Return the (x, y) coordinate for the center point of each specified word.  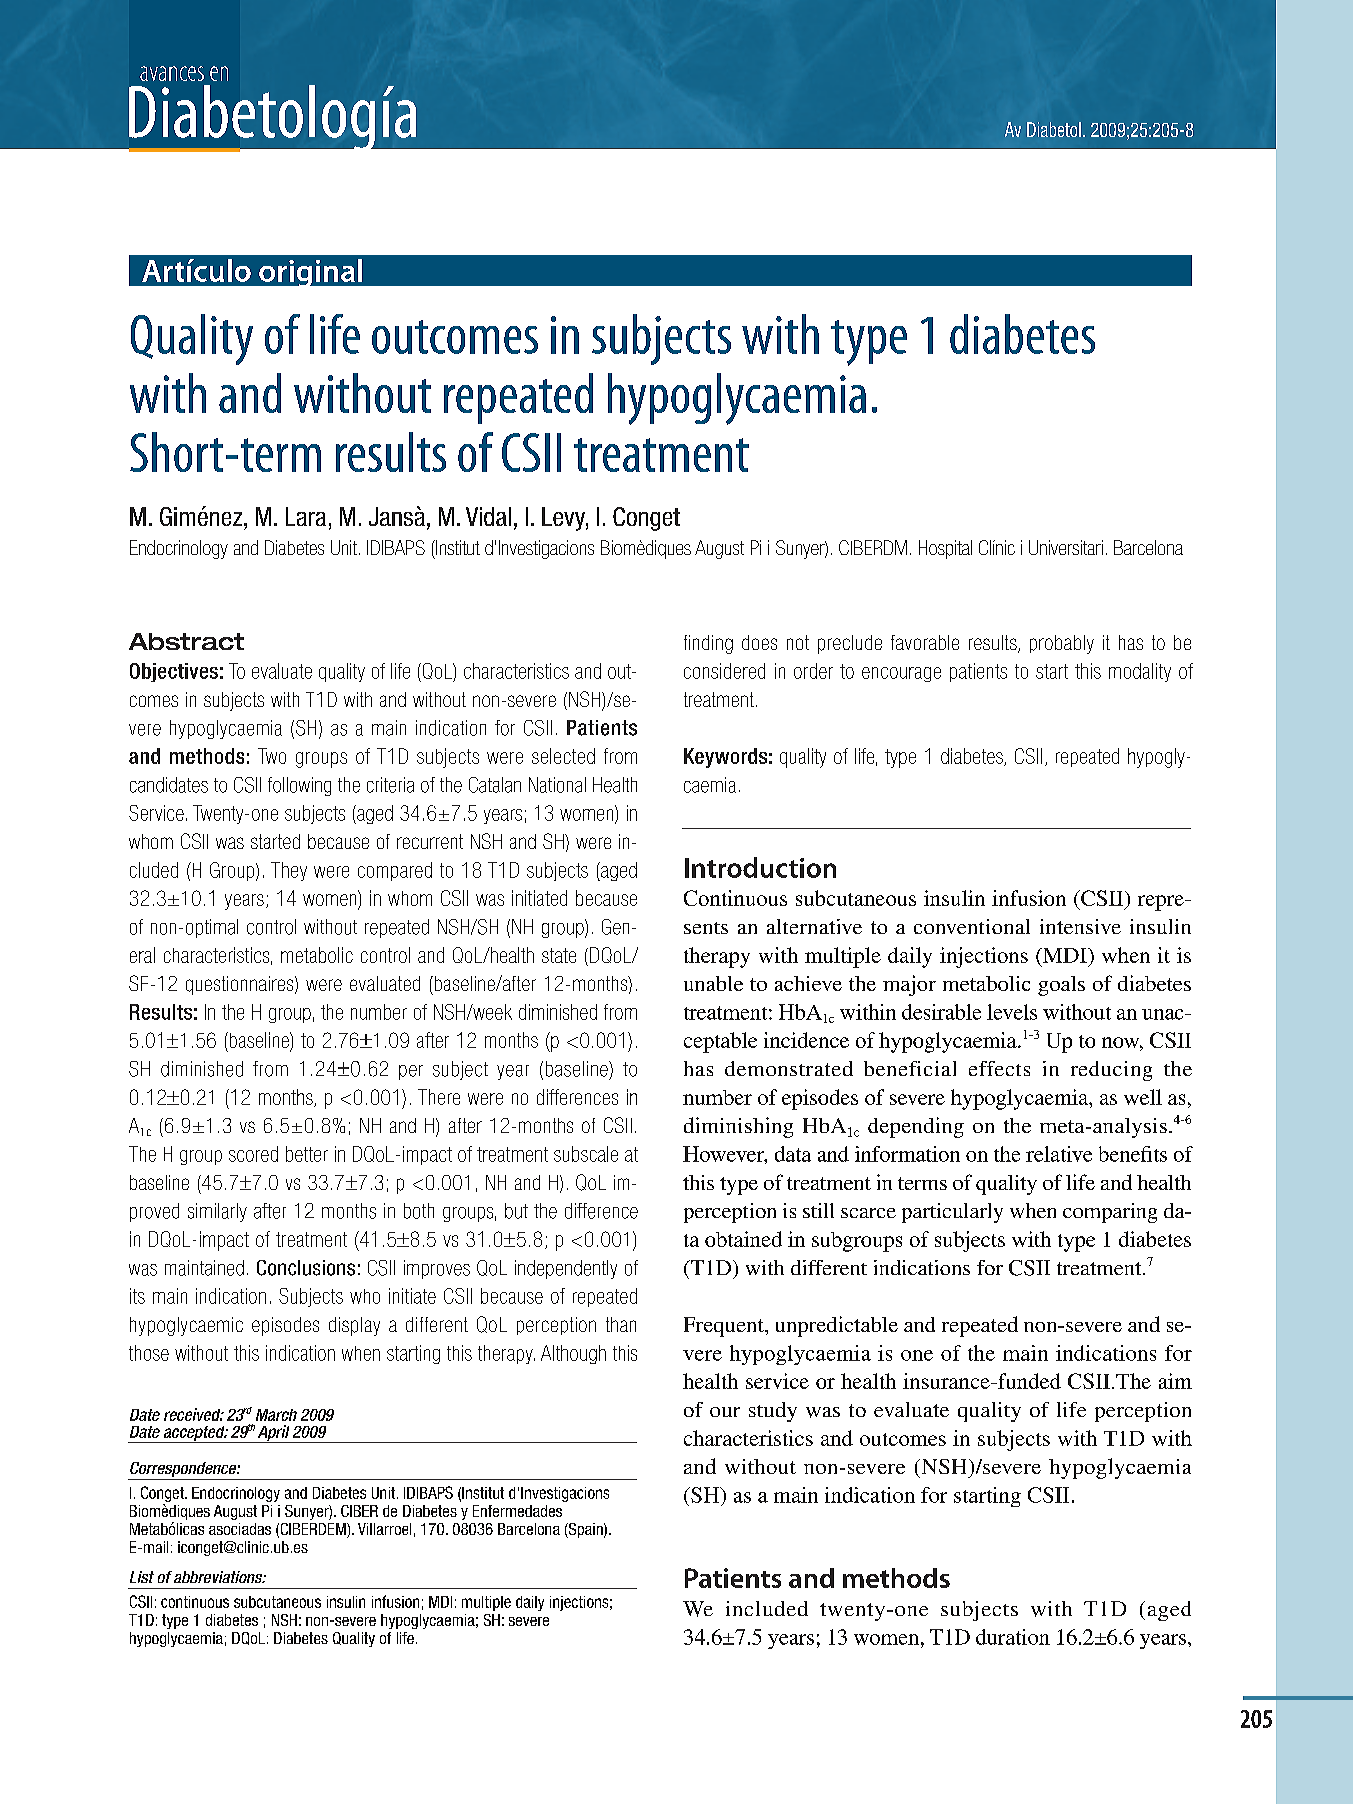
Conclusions (306, 1268)
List (142, 1577)
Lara (306, 516)
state (559, 955)
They (289, 871)
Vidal (488, 516)
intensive (1080, 926)
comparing (1110, 1213)
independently (566, 1269)
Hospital (945, 549)
